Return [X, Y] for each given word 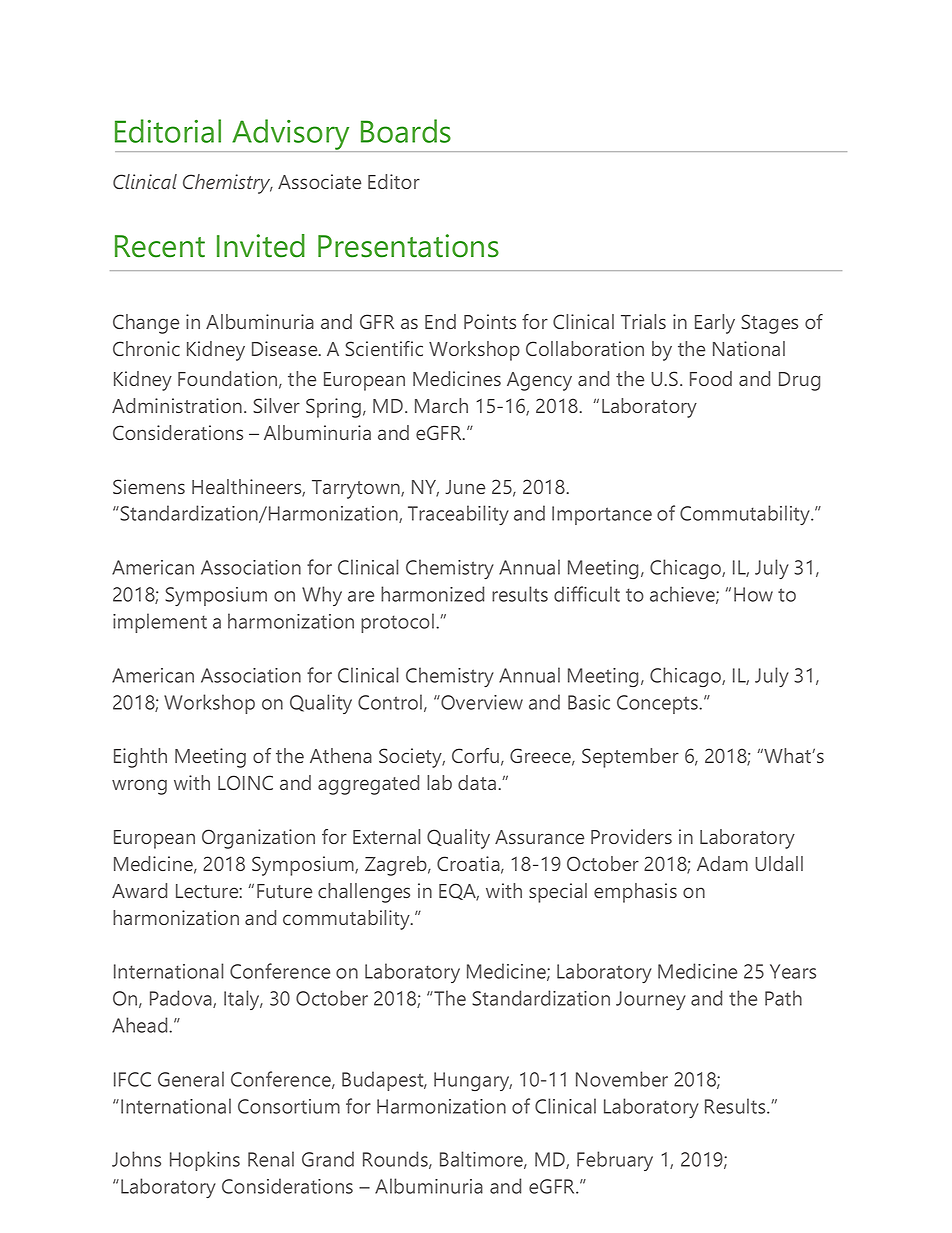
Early [715, 324]
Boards [406, 131]
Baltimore [482, 1160]
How [753, 594]
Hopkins [205, 1161]
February [615, 1161]
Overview [481, 702]
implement [160, 623]
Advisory [291, 135]
